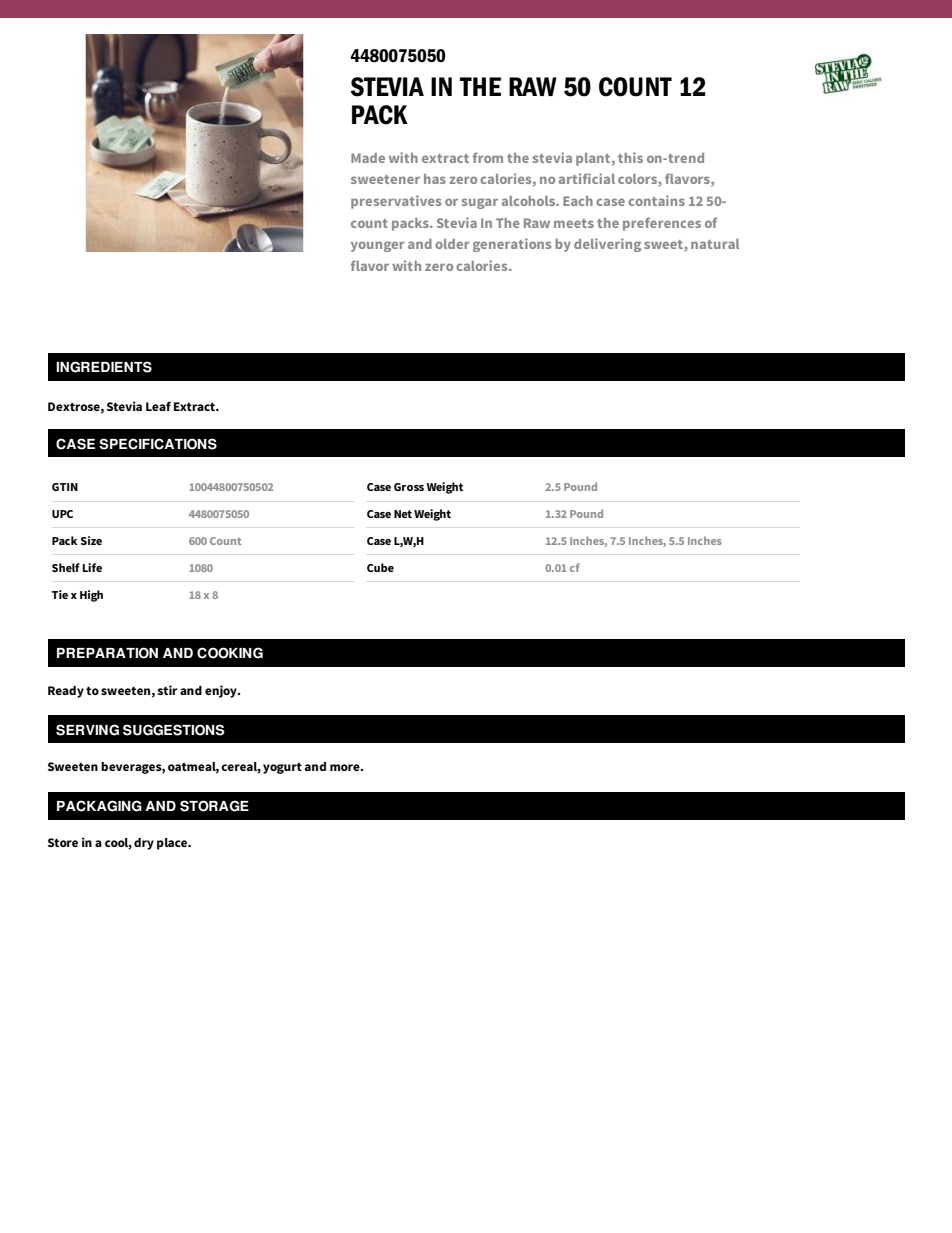 The width and height of the image is (952, 1233). What do you see at coordinates (380, 567) in the image?
I see `Cube` at bounding box center [380, 567].
